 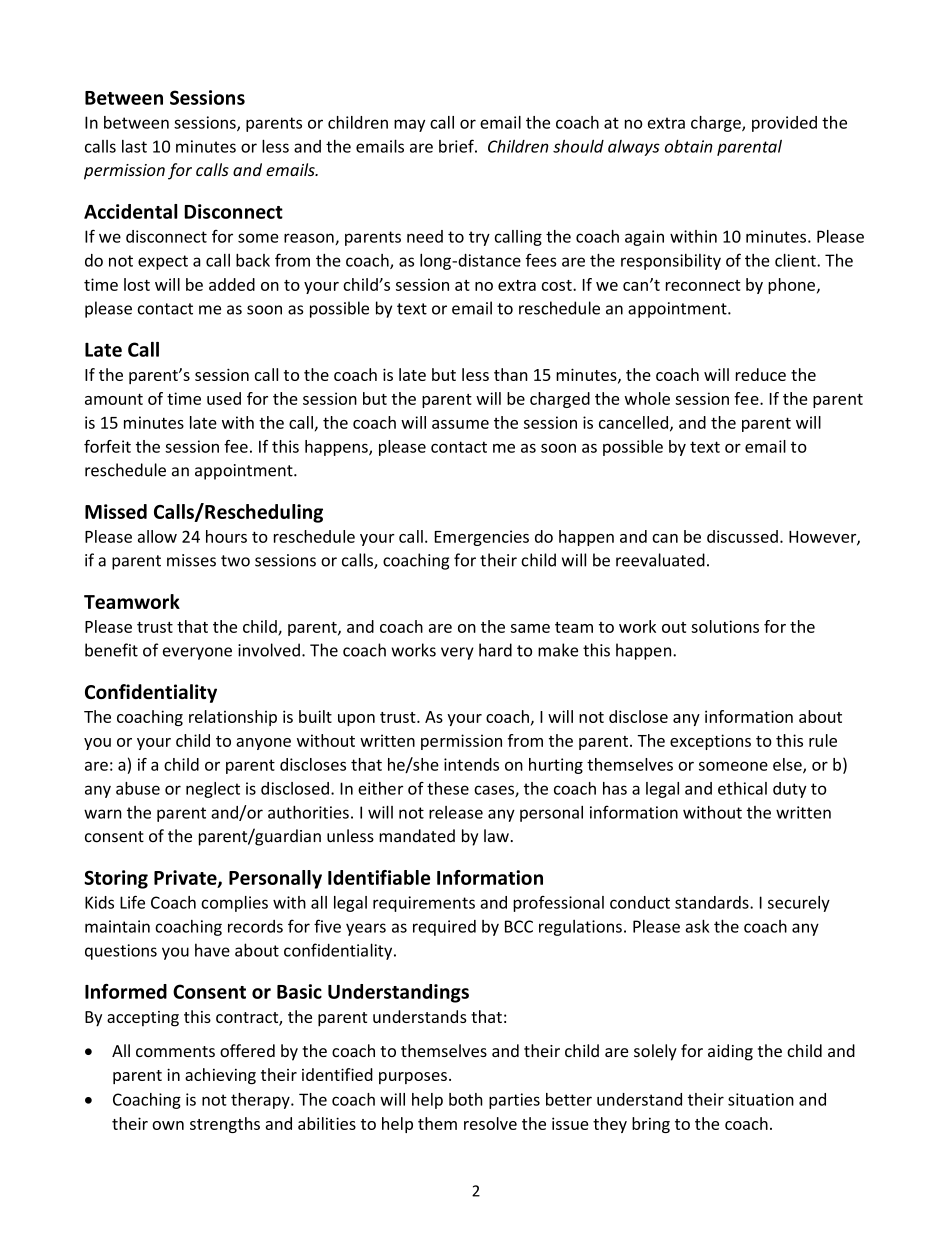 I want to click on last, so click(x=134, y=146).
